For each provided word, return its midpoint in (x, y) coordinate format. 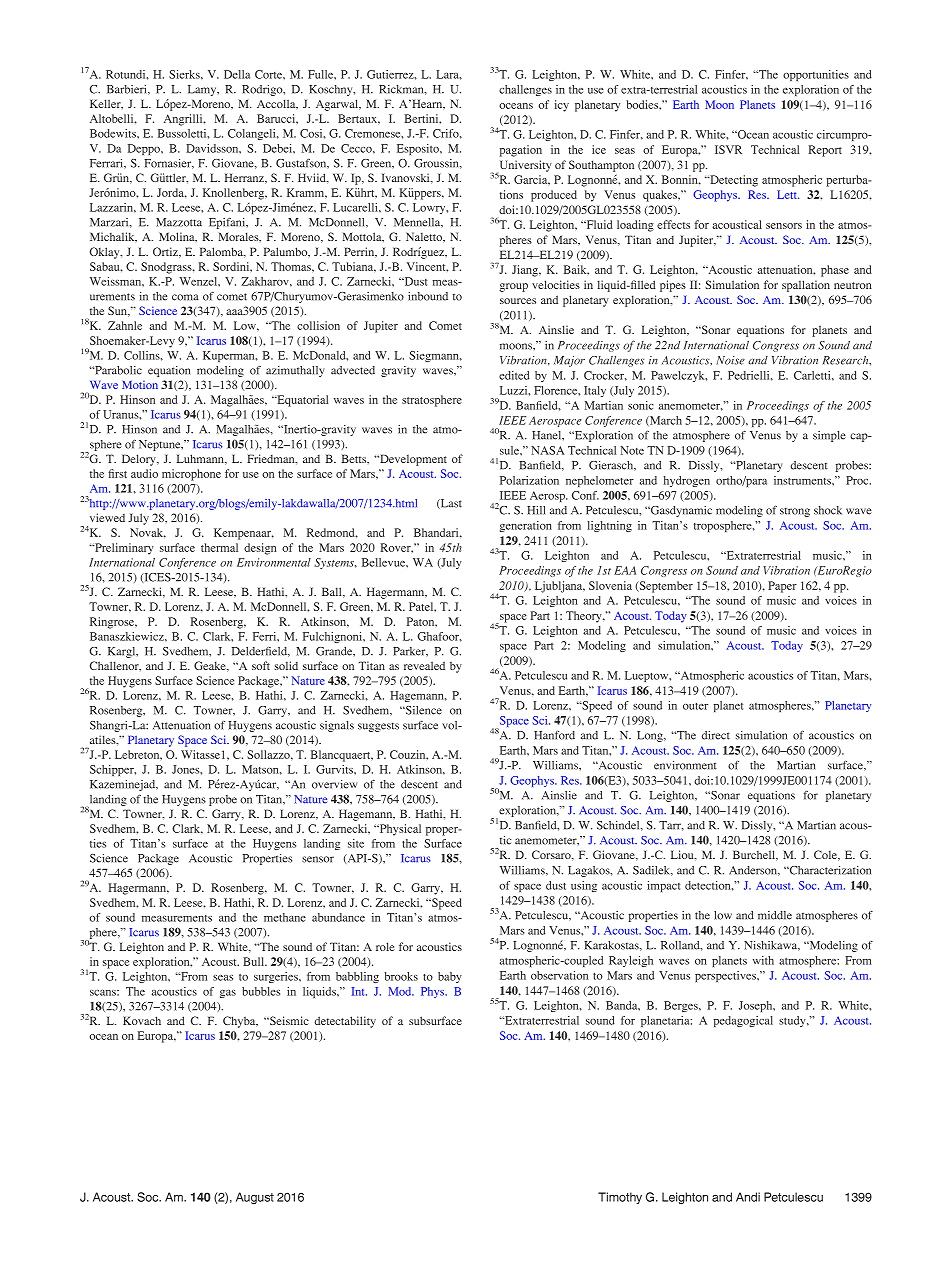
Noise (730, 360)
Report (825, 151)
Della (237, 74)
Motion (140, 385)
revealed (424, 665)
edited (514, 375)
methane (285, 917)
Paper (782, 587)
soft (261, 665)
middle (775, 915)
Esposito (419, 149)
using (584, 886)
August (255, 1198)
